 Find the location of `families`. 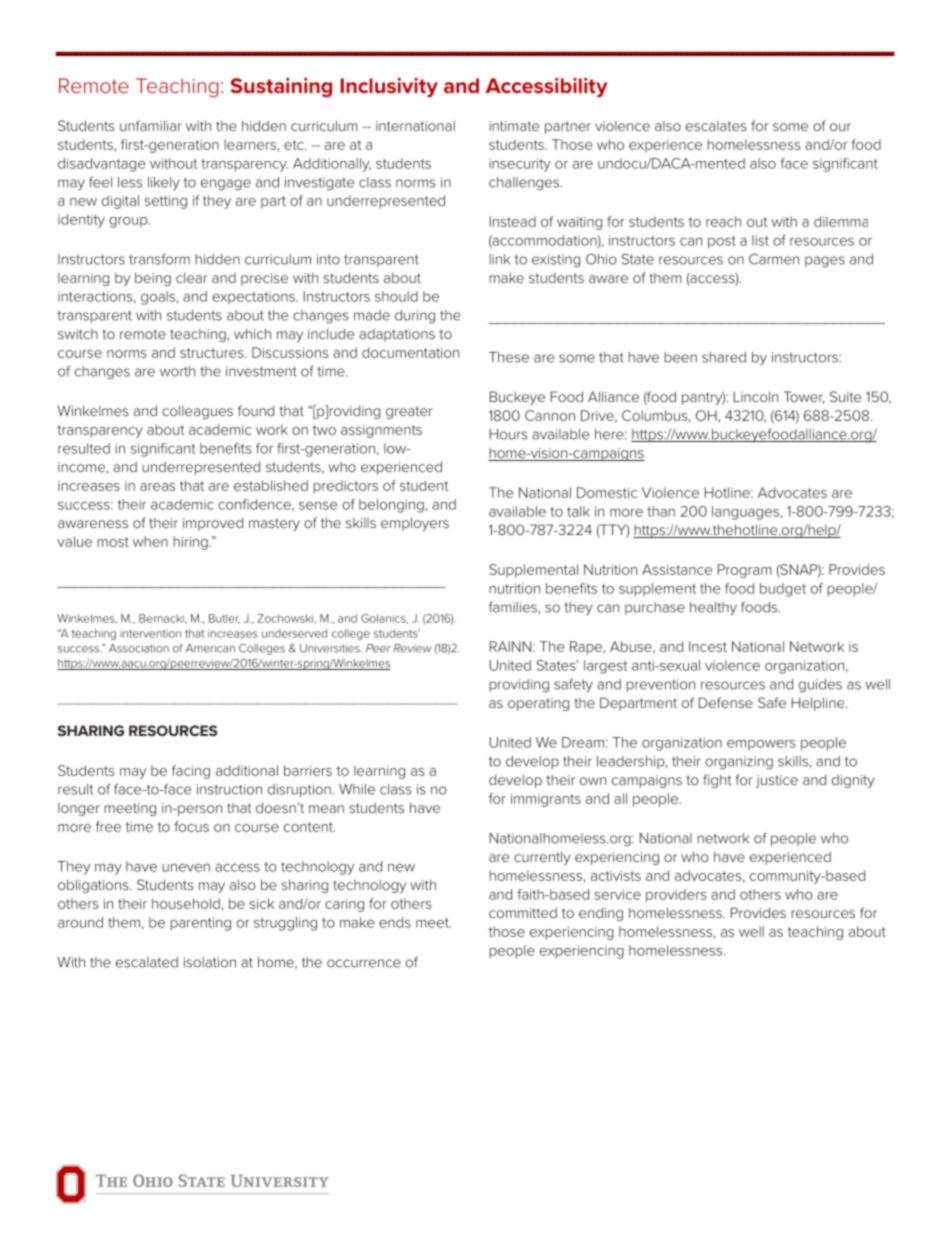

families is located at coordinates (514, 608).
